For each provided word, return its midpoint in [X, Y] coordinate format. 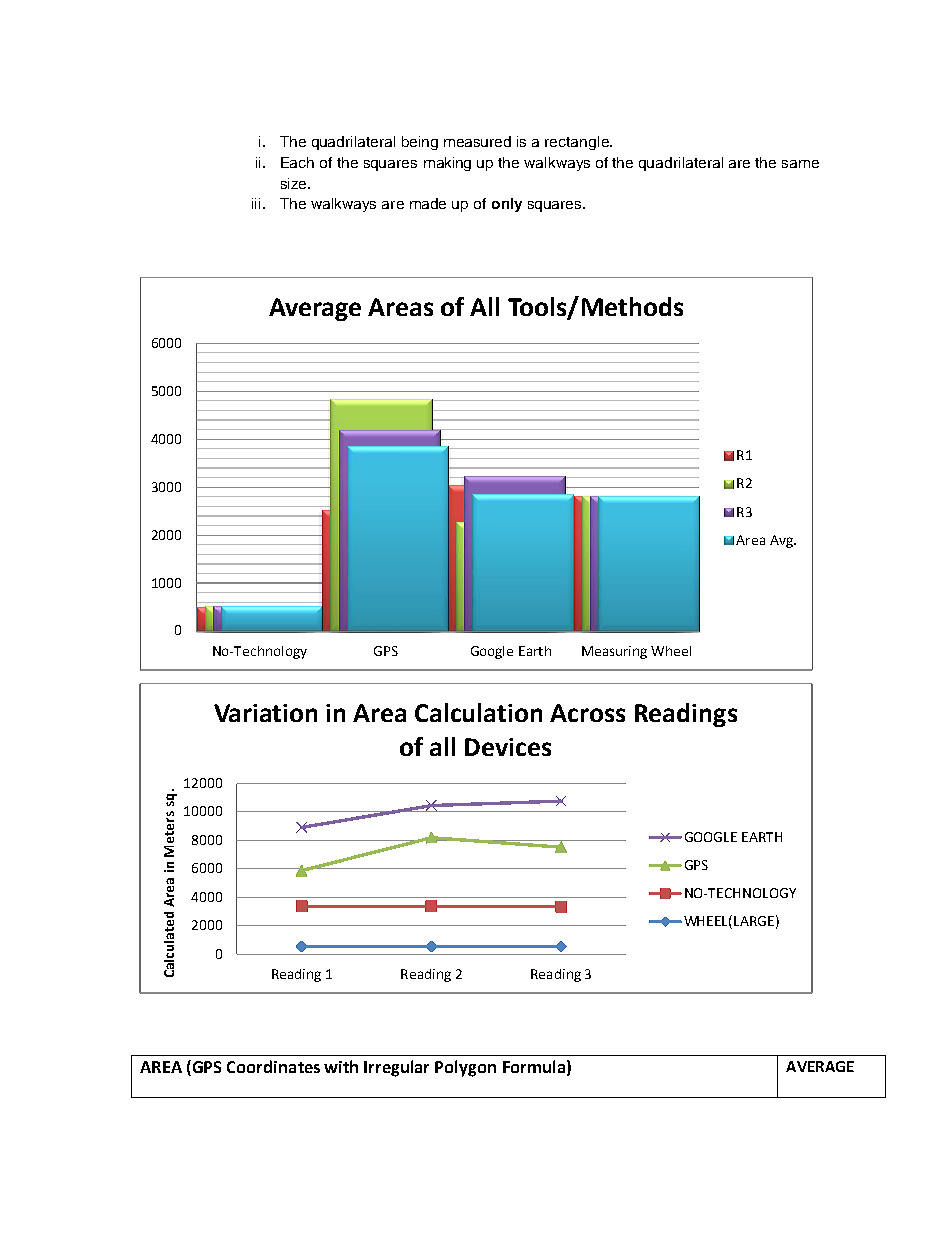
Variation [265, 713]
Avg [782, 541]
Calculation [478, 712]
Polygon [465, 1068]
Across [587, 713]
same [800, 164]
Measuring [614, 652]
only [507, 205]
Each [297, 162]
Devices [508, 747]
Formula [534, 1066]
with [341, 1066]
